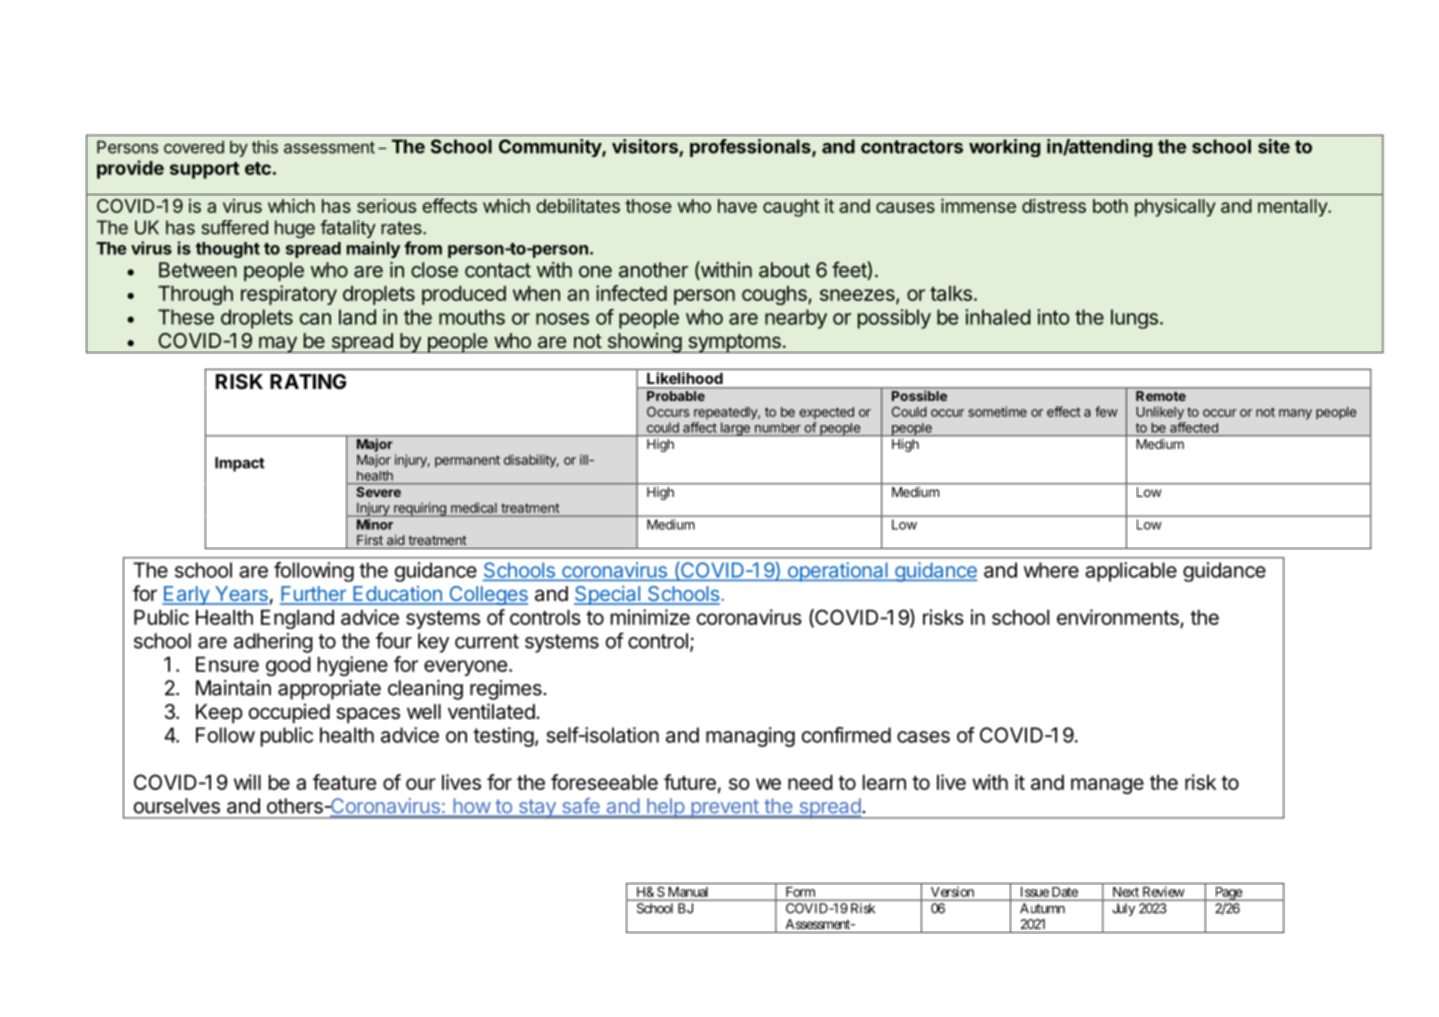 This image has height=1017, width=1439. What do you see at coordinates (273, 643) in the image?
I see `adhering` at bounding box center [273, 643].
